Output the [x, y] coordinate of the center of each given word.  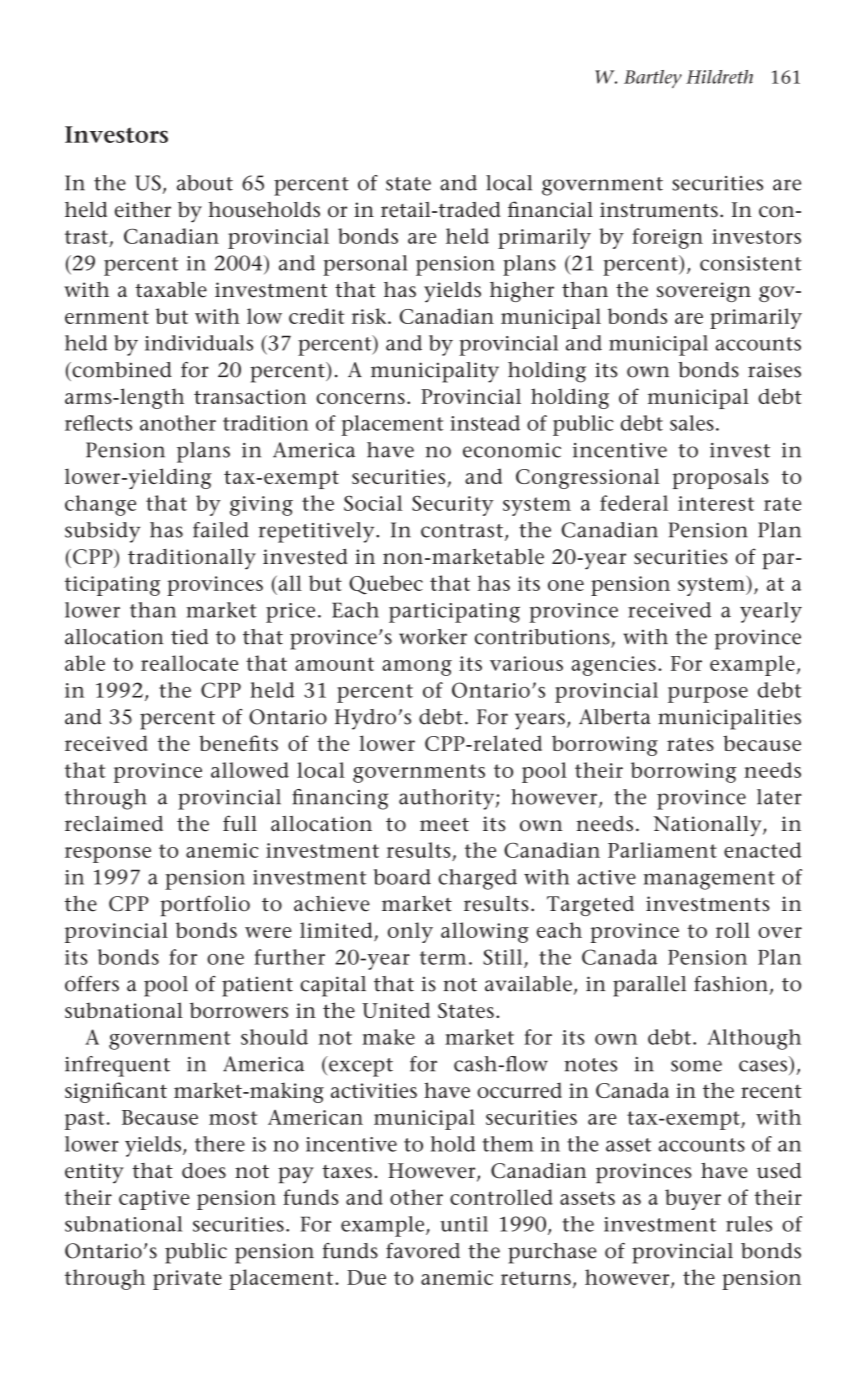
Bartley [653, 79]
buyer [693, 1199]
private [187, 1280]
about [205, 183]
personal [365, 265]
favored [423, 1251]
